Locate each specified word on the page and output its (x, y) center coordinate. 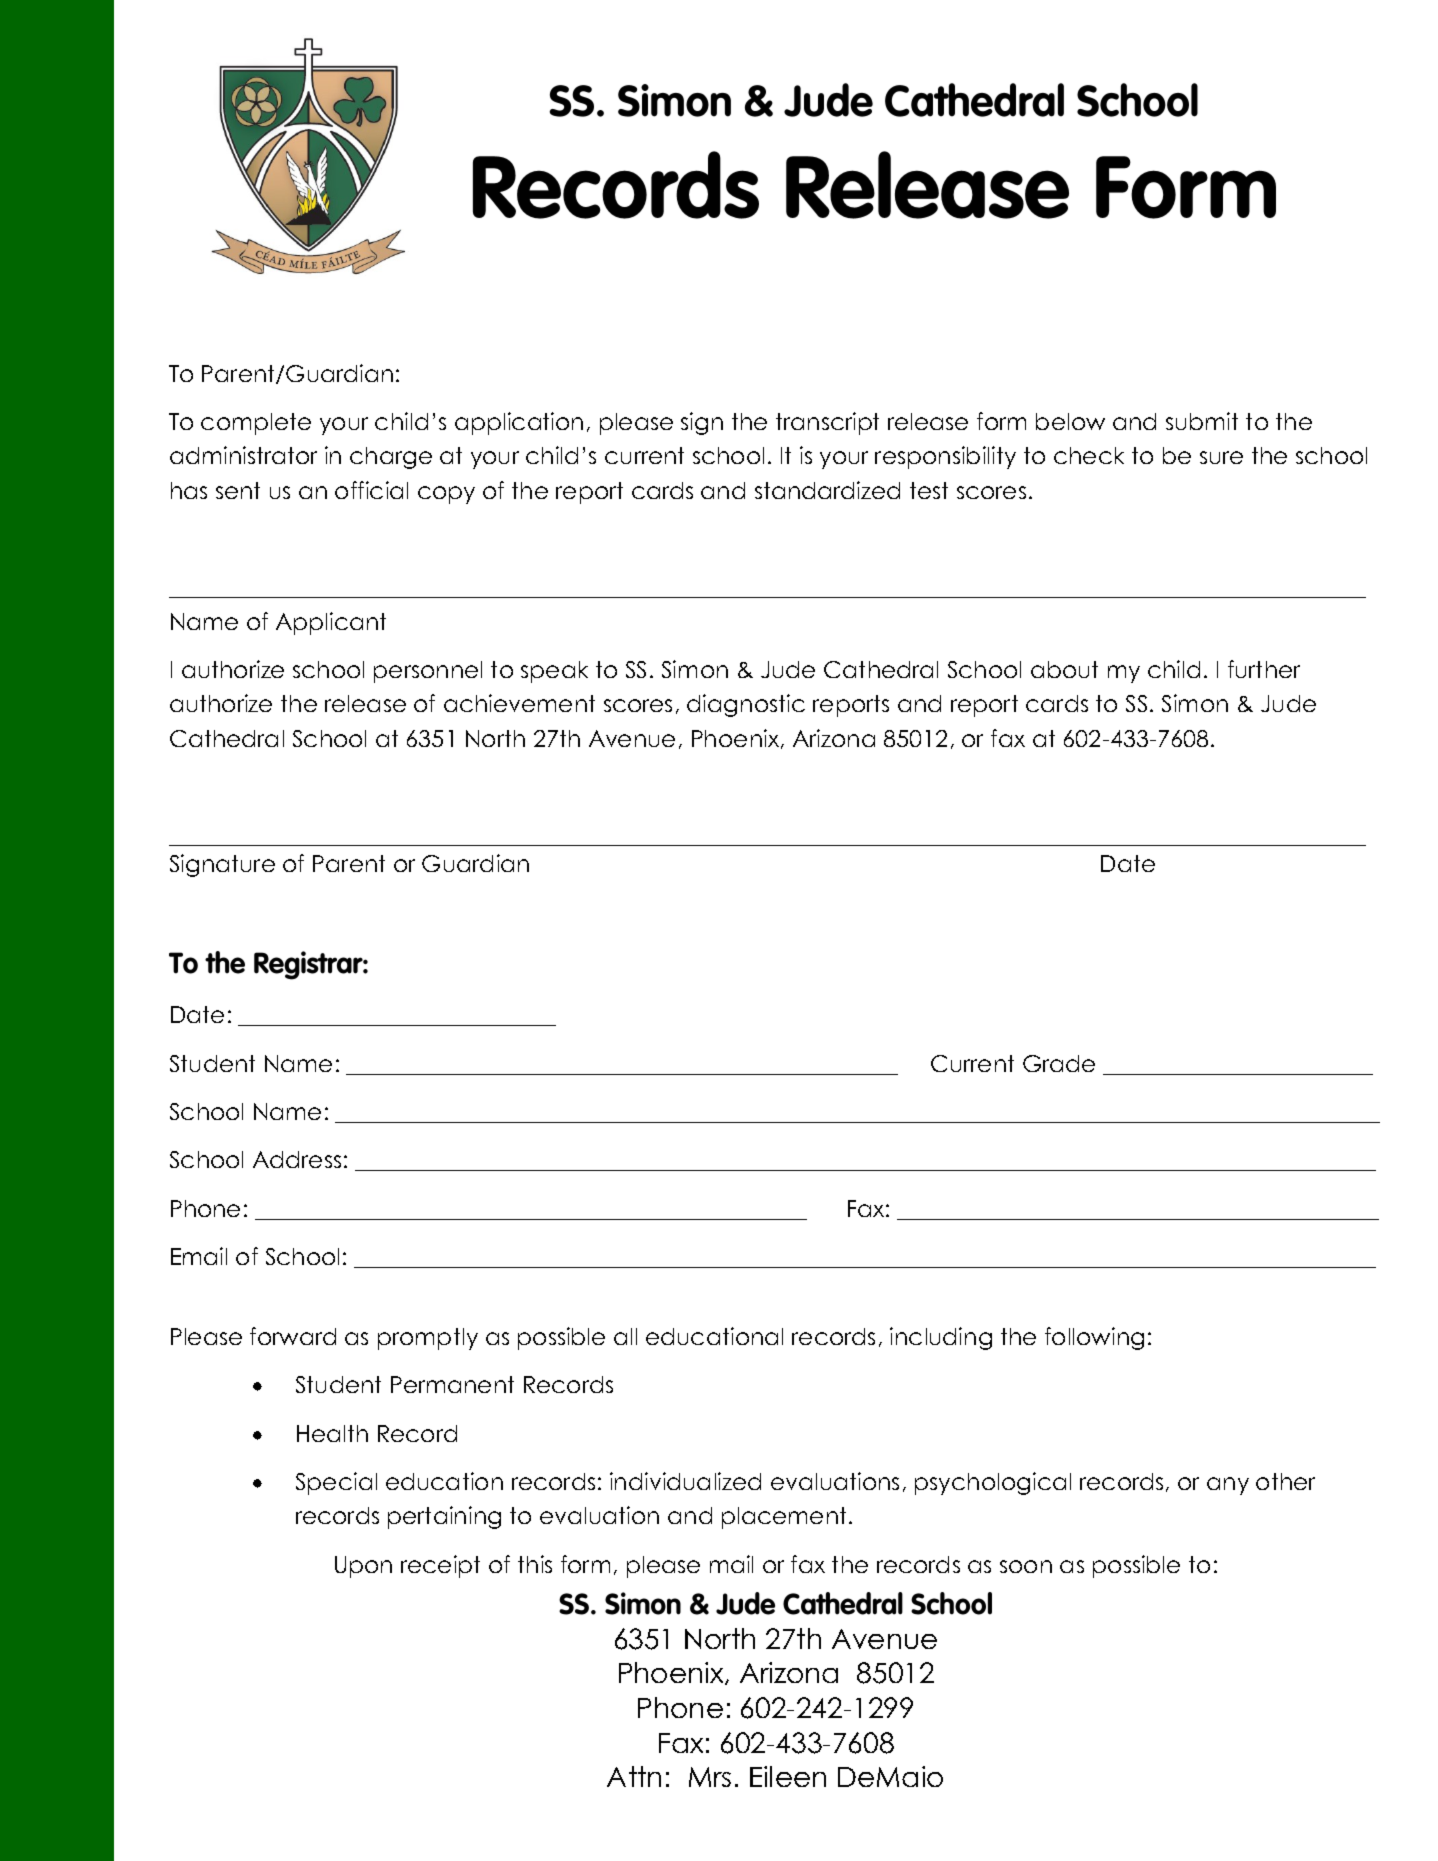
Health (332, 1433)
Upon (363, 1567)
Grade (1059, 1063)
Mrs (710, 1777)
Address (297, 1159)
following (1094, 1338)
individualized (685, 1481)
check (1089, 455)
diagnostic (746, 705)
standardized (827, 490)
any (1228, 1486)
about (1064, 669)
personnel (428, 672)
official (371, 490)
